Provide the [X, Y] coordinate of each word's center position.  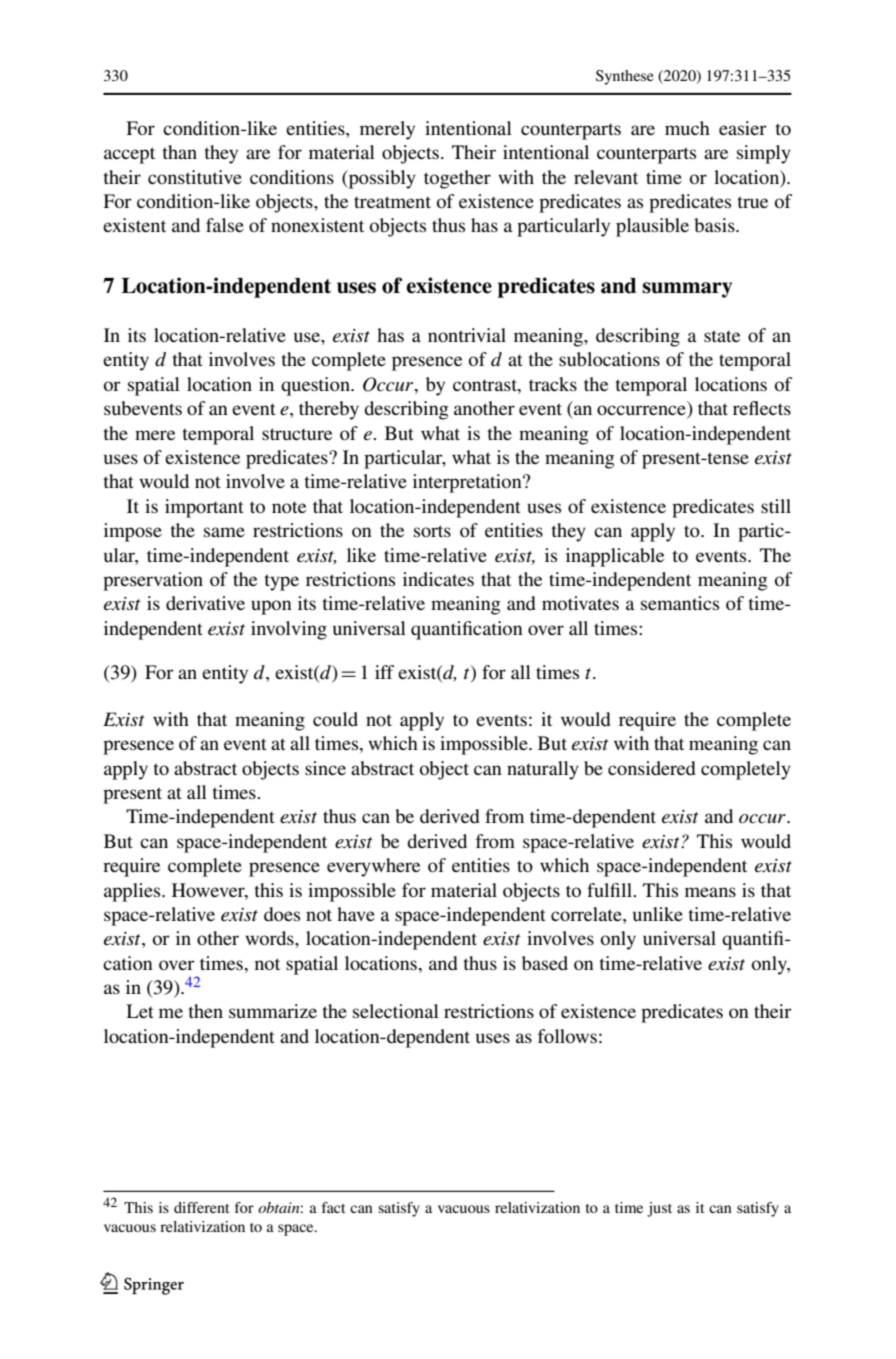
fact [333, 1207]
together [457, 179]
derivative [205, 603]
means [710, 892]
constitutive [195, 177]
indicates [438, 579]
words [270, 938]
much [687, 128]
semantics [680, 603]
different [201, 1207]
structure [297, 434]
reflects [762, 408]
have [356, 914]
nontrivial [467, 335]
